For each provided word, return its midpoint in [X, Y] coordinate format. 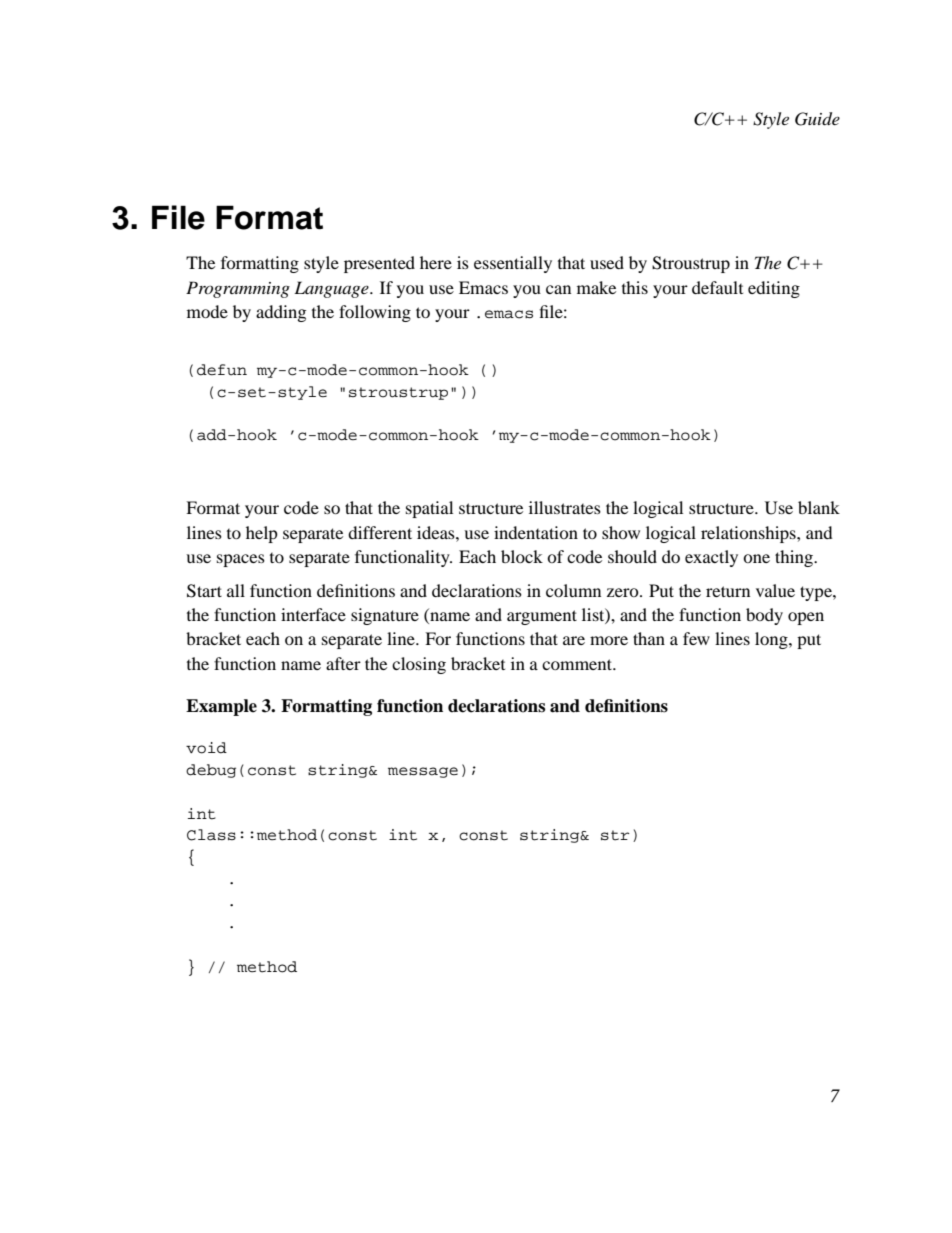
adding [281, 313]
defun [222, 370]
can [558, 289]
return [728, 591]
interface [313, 614]
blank [819, 507]
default [717, 287]
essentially [513, 264]
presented [379, 264]
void [206, 748]
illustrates [565, 507]
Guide [817, 119]
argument [542, 617]
